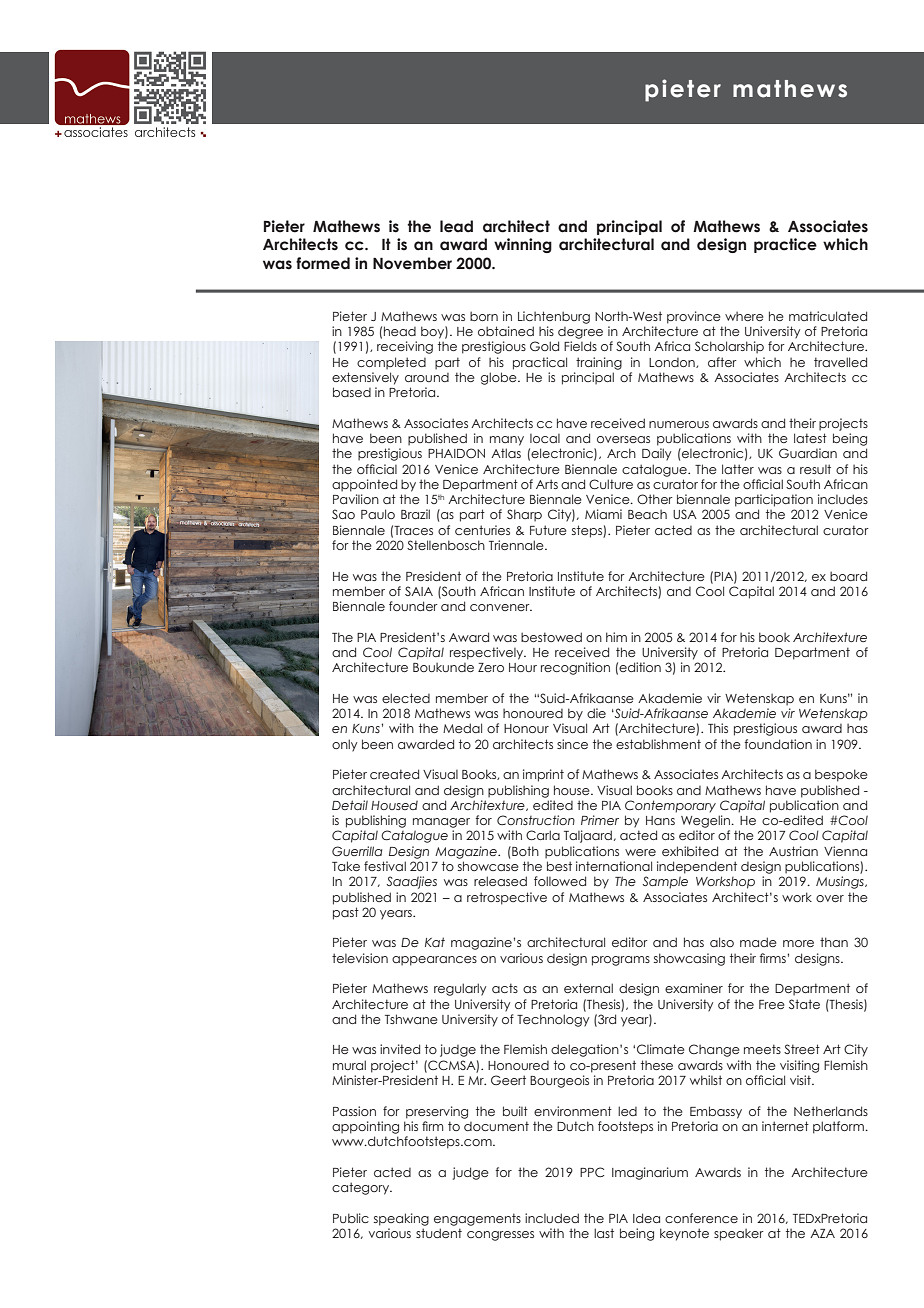 This screenshot has height=1308, width=924. Describe the element at coordinates (808, 453) in the screenshot. I see `Guardian` at that location.
